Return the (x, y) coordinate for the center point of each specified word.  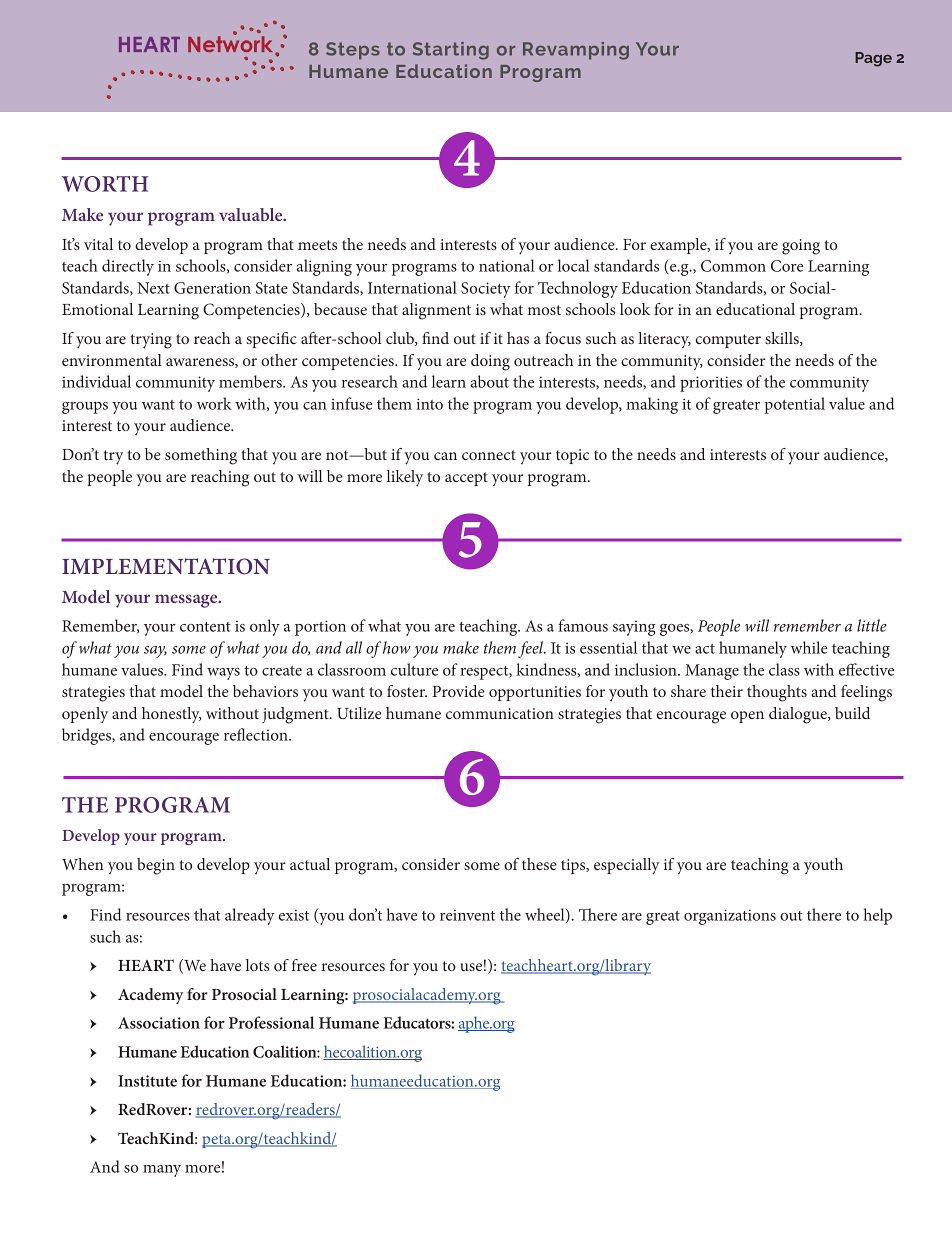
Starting (451, 51)
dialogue (799, 715)
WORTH (105, 184)
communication (500, 713)
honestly (171, 715)
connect (489, 455)
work (214, 403)
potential (794, 405)
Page (873, 59)
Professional (271, 1022)
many (162, 1171)
